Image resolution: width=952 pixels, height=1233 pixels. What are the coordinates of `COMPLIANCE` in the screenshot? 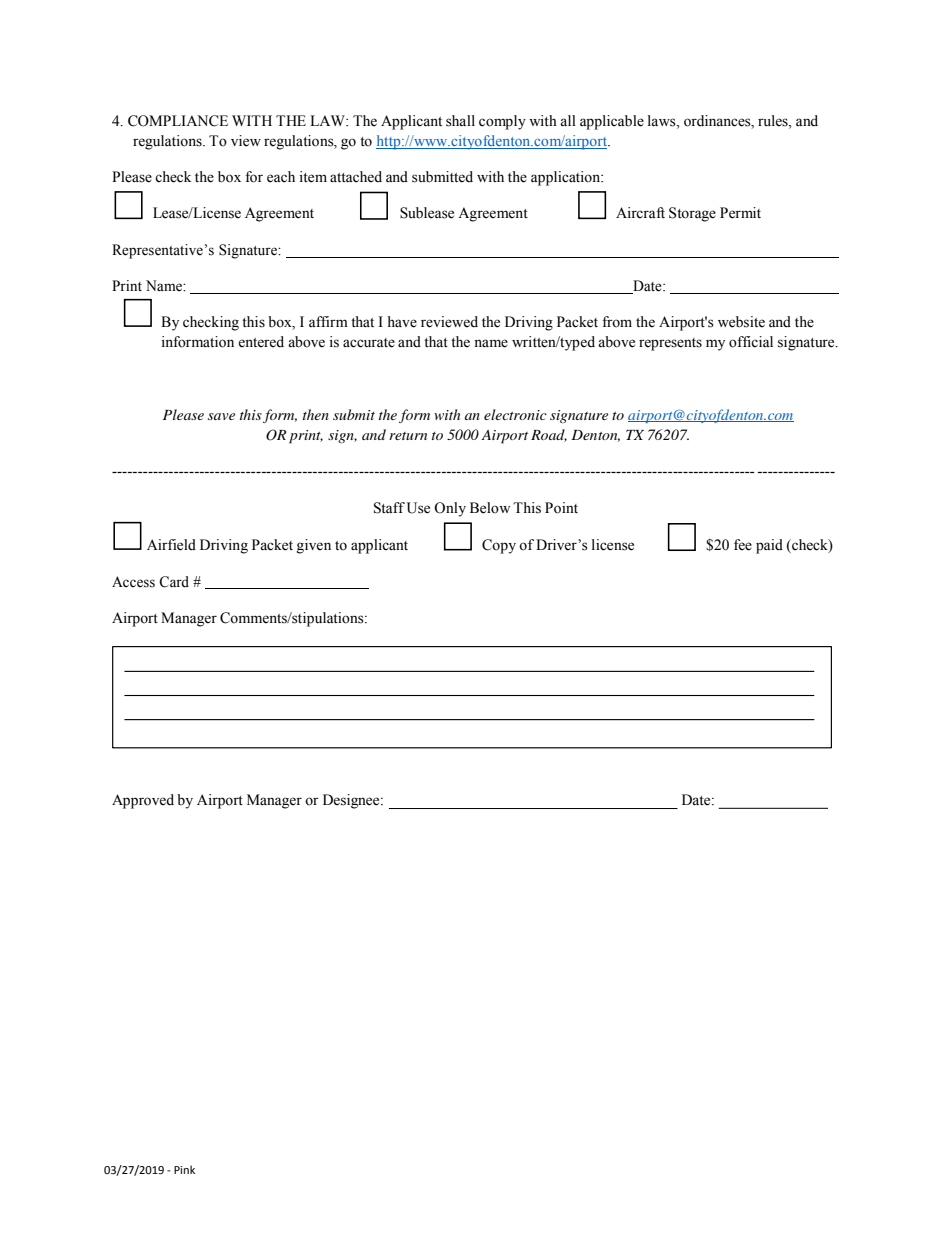 It's located at (178, 121).
